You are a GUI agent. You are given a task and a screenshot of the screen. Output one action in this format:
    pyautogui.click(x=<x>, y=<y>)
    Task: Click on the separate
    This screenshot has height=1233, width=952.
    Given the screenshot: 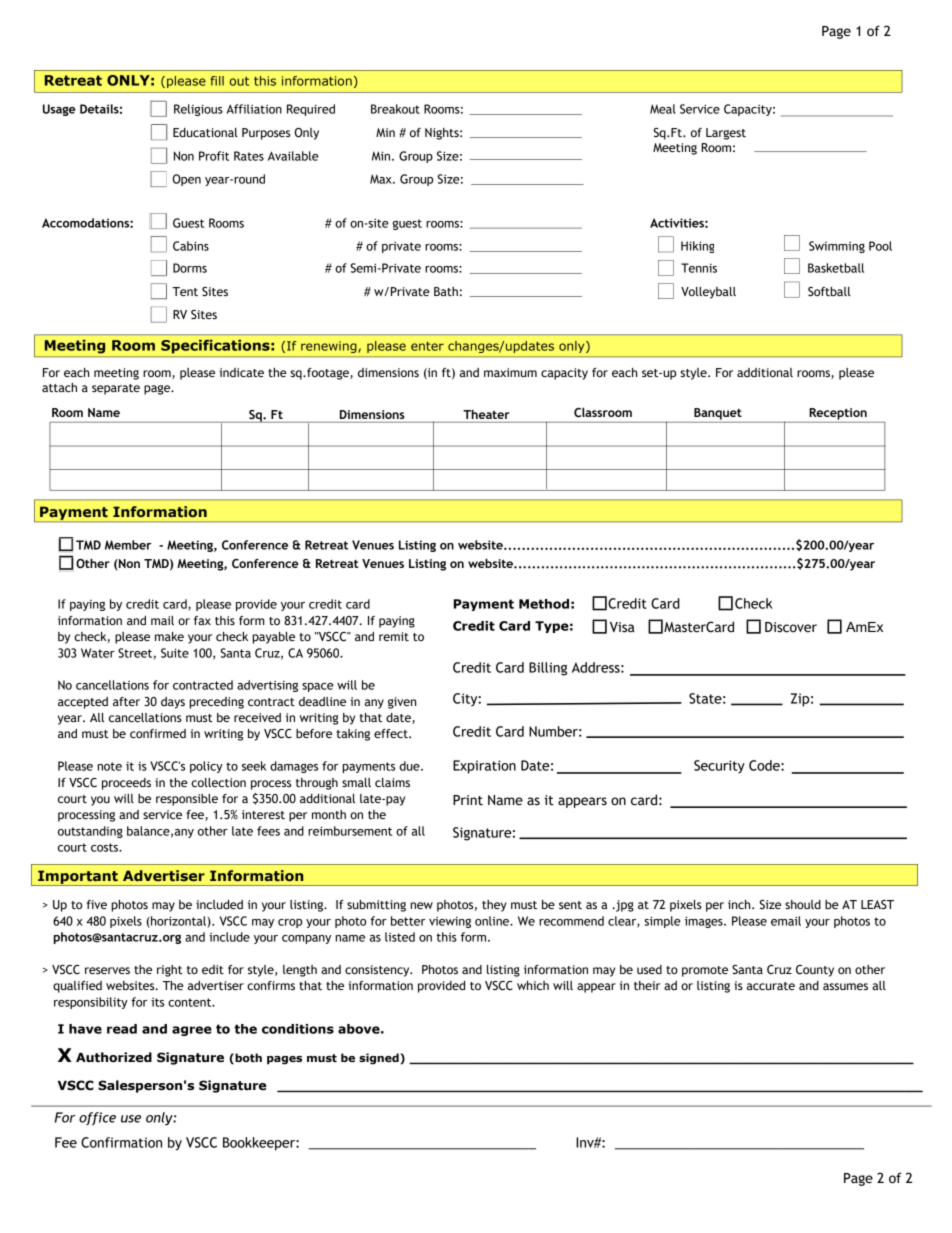 What is the action you would take?
    pyautogui.click(x=116, y=389)
